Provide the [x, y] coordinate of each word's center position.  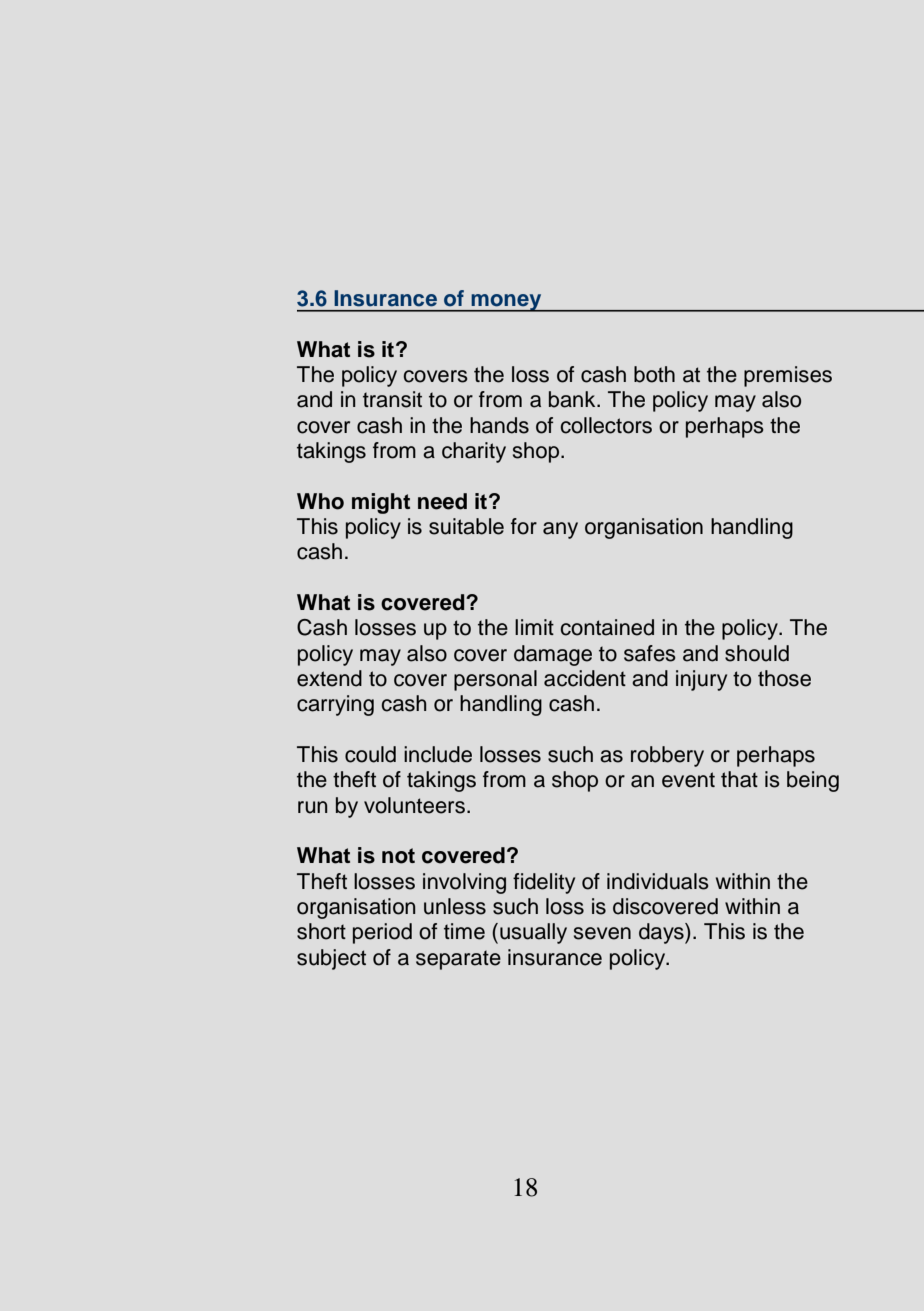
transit [392, 399]
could [370, 754]
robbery [667, 756]
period [382, 933]
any [560, 530]
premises [788, 376]
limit [534, 627]
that [739, 779]
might [381, 503]
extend [329, 678]
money [506, 303]
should [757, 653]
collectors [606, 425]
